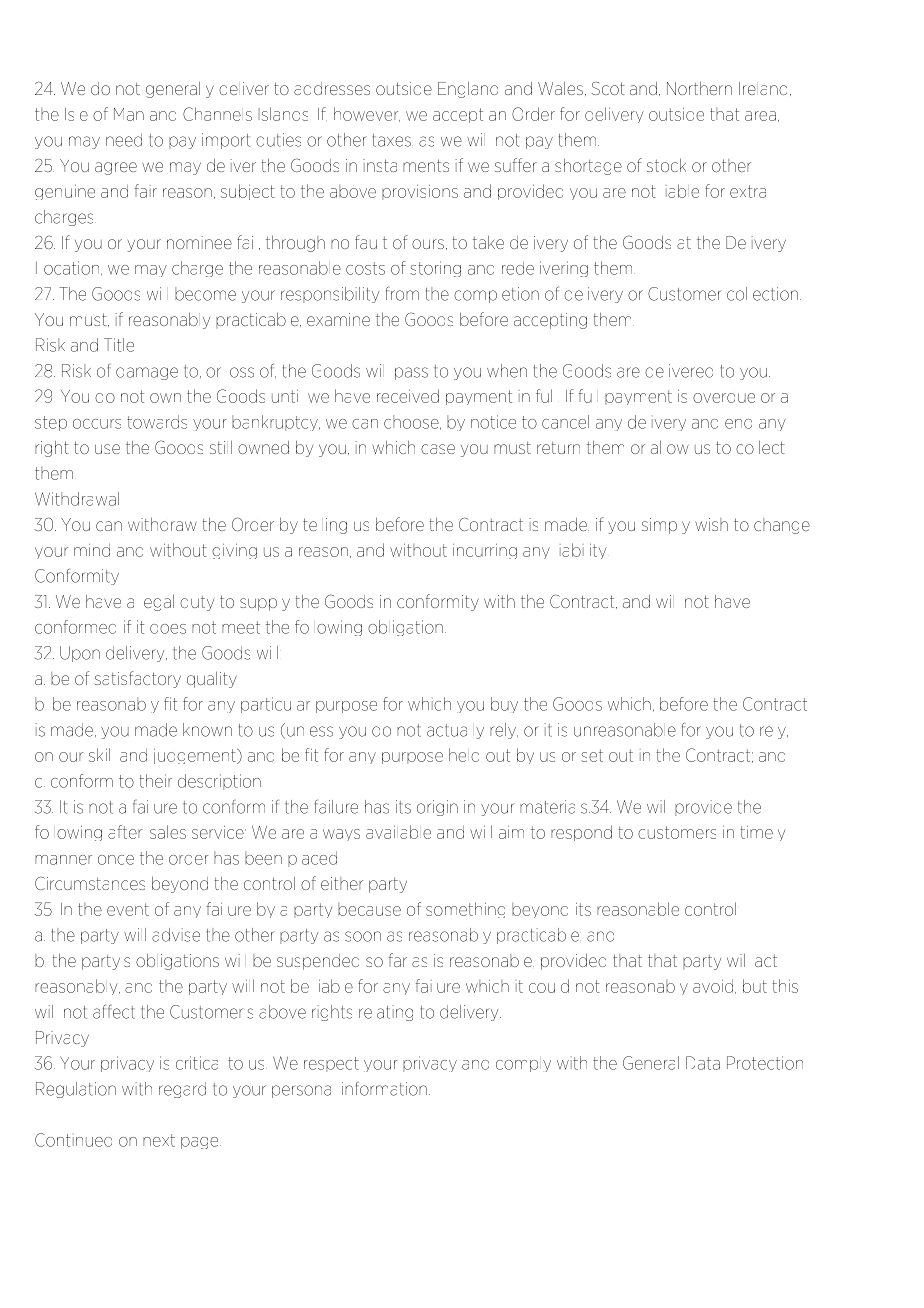  I want to click on avoid, so click(714, 986).
